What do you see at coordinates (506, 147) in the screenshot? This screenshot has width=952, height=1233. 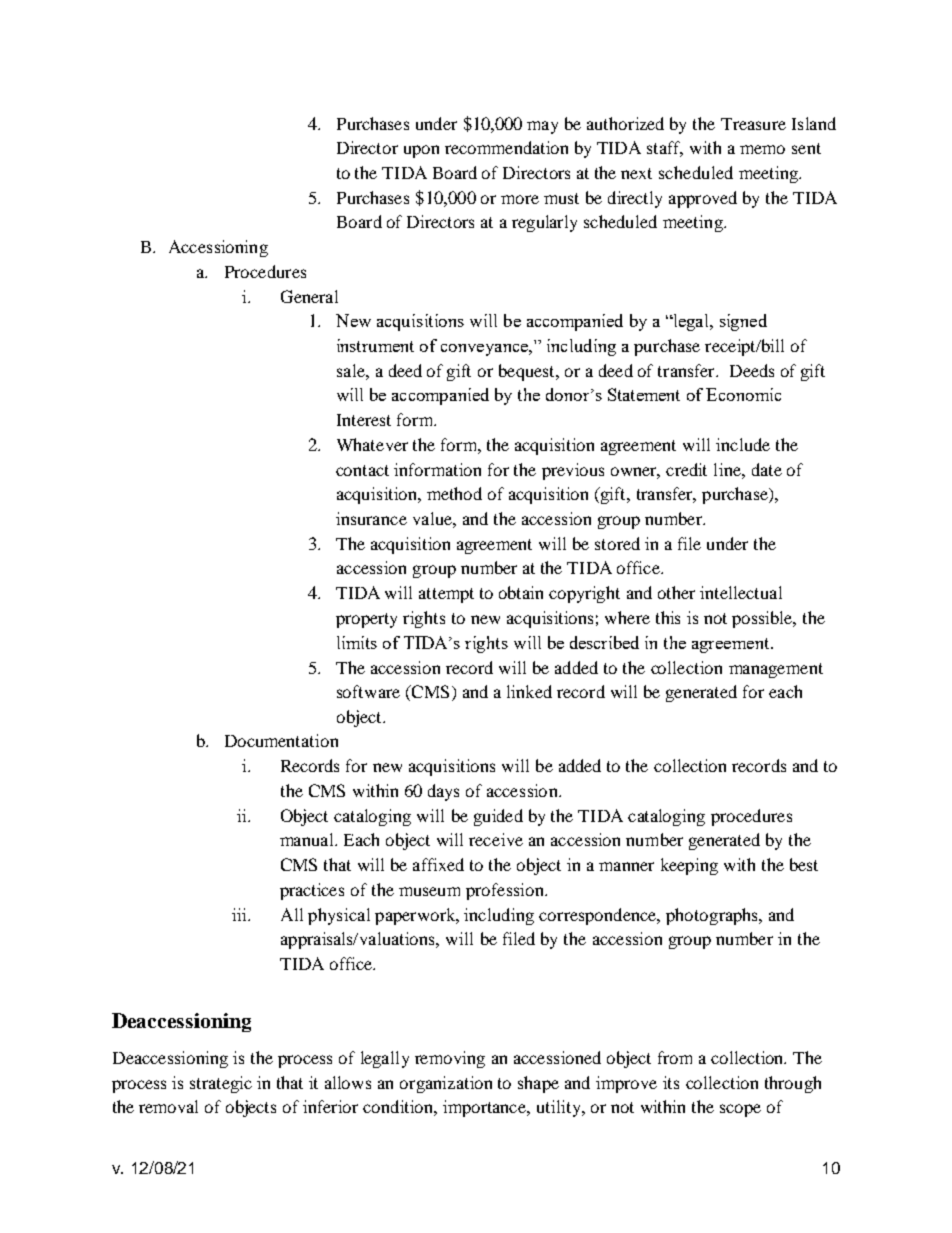 I see `recommendation` at bounding box center [506, 147].
